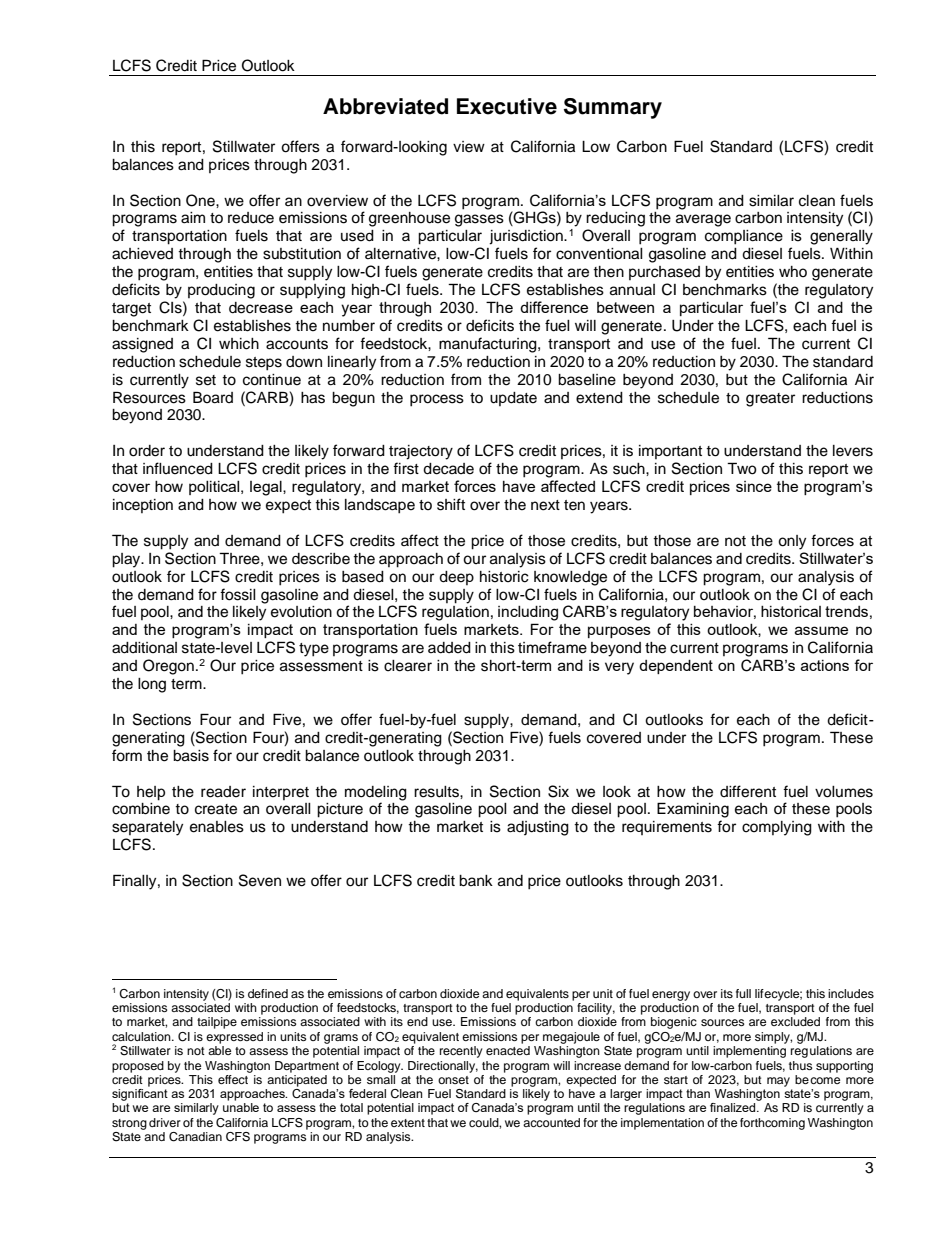  Describe the element at coordinates (793, 271) in the image. I see `who` at that location.
